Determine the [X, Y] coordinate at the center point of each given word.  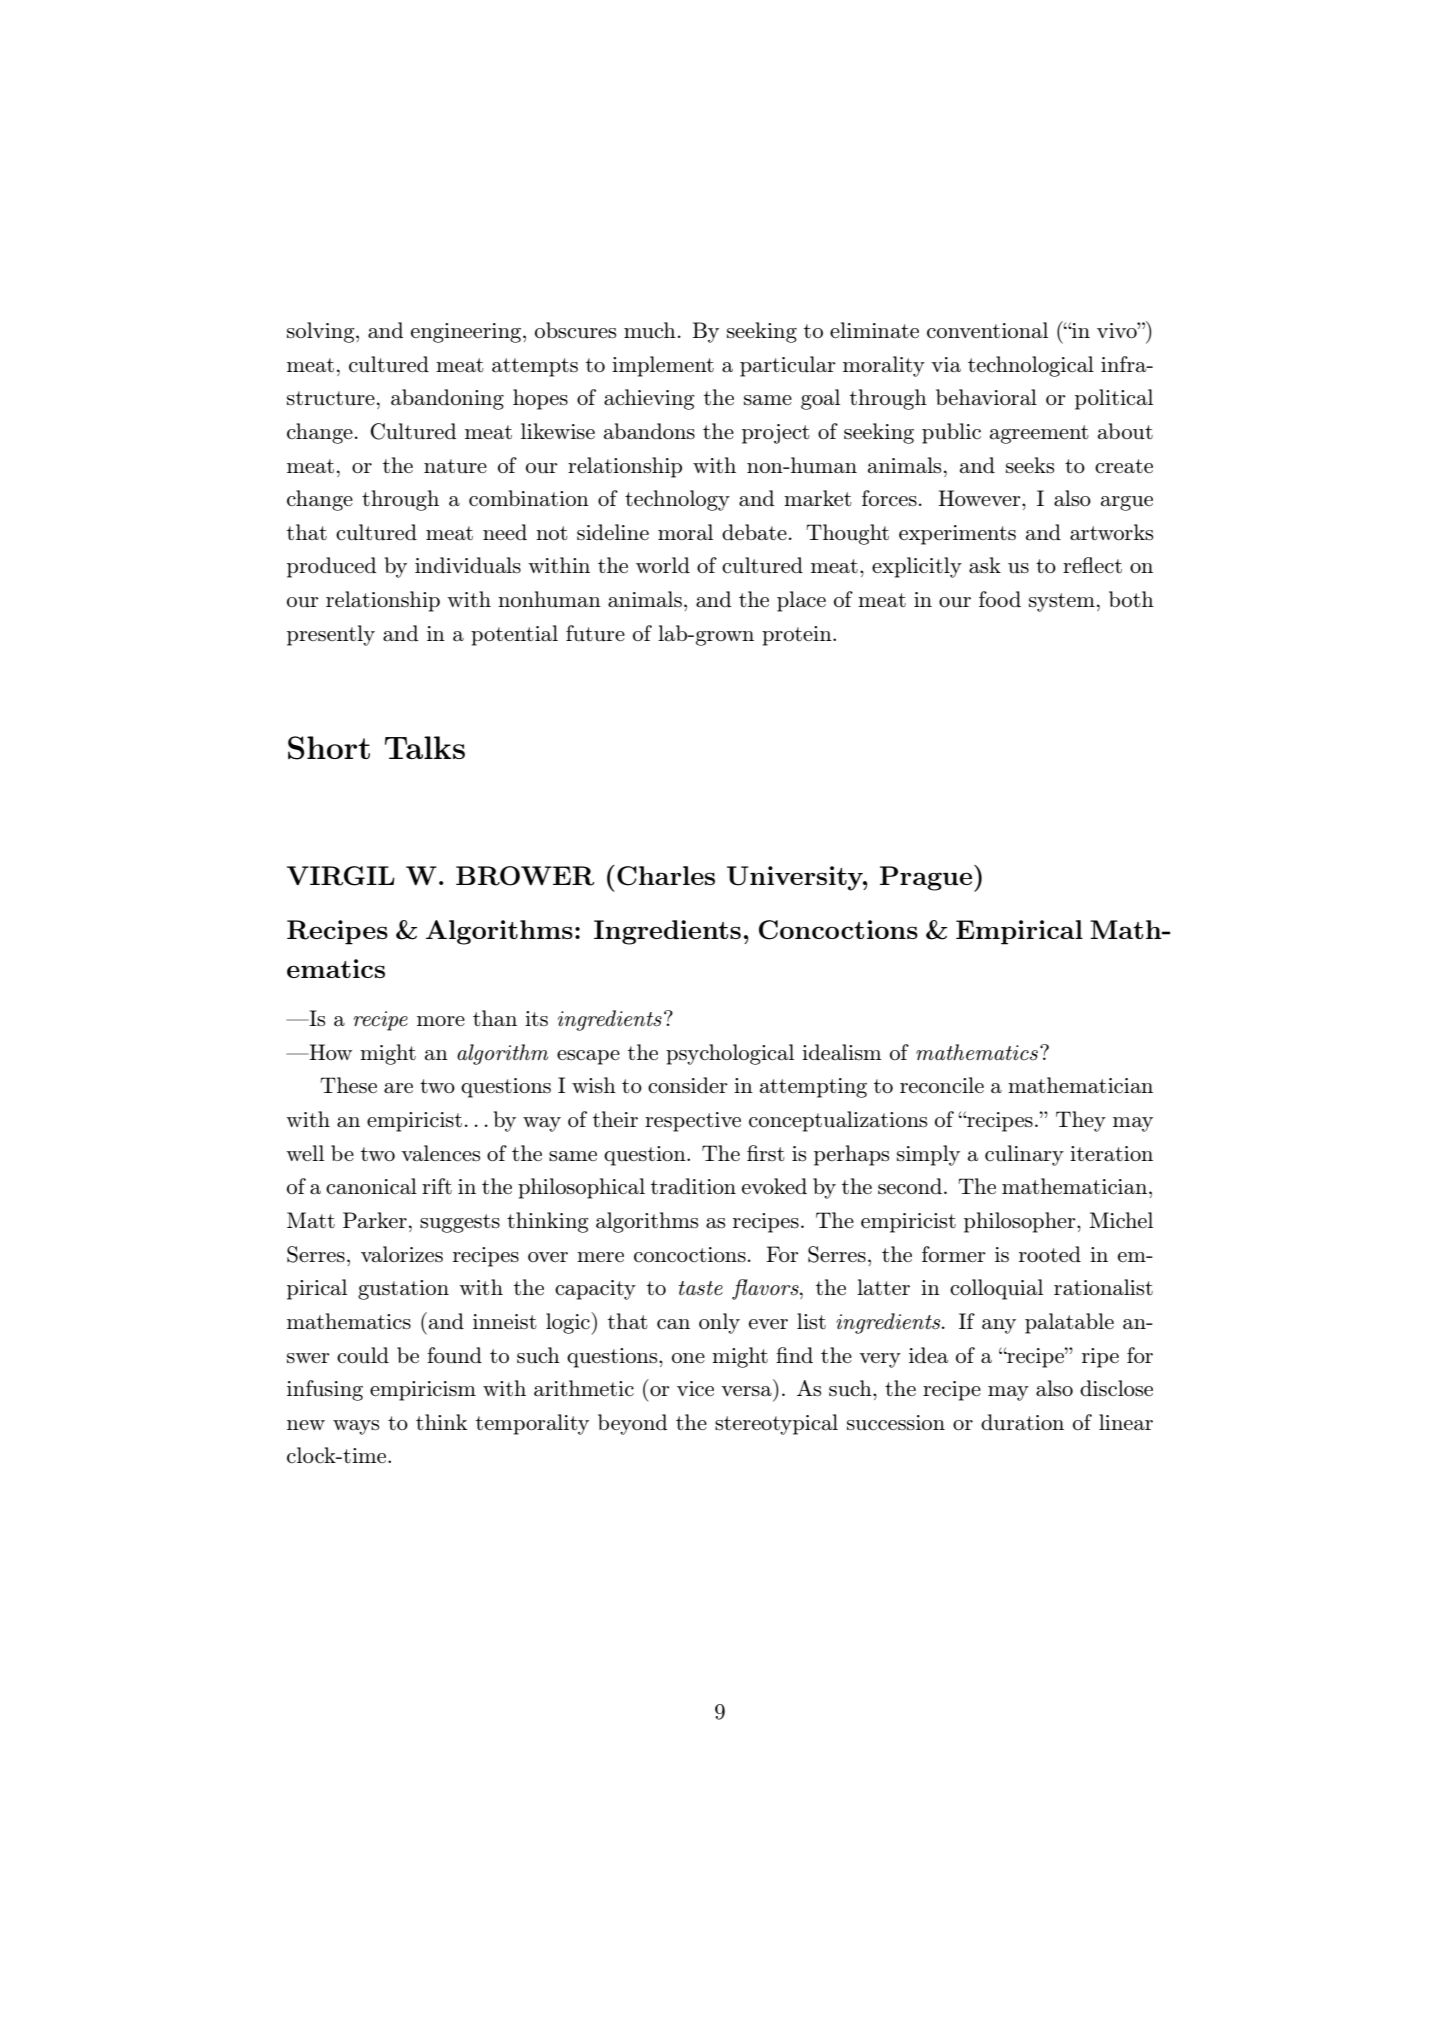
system [1062, 602]
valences [440, 1153]
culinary [1024, 1155]
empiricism [423, 1391]
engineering [467, 333]
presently [331, 635]
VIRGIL [341, 876]
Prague [926, 878]
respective [693, 1122]
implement [663, 366]
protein [798, 636]
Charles [666, 876]
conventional [987, 330]
